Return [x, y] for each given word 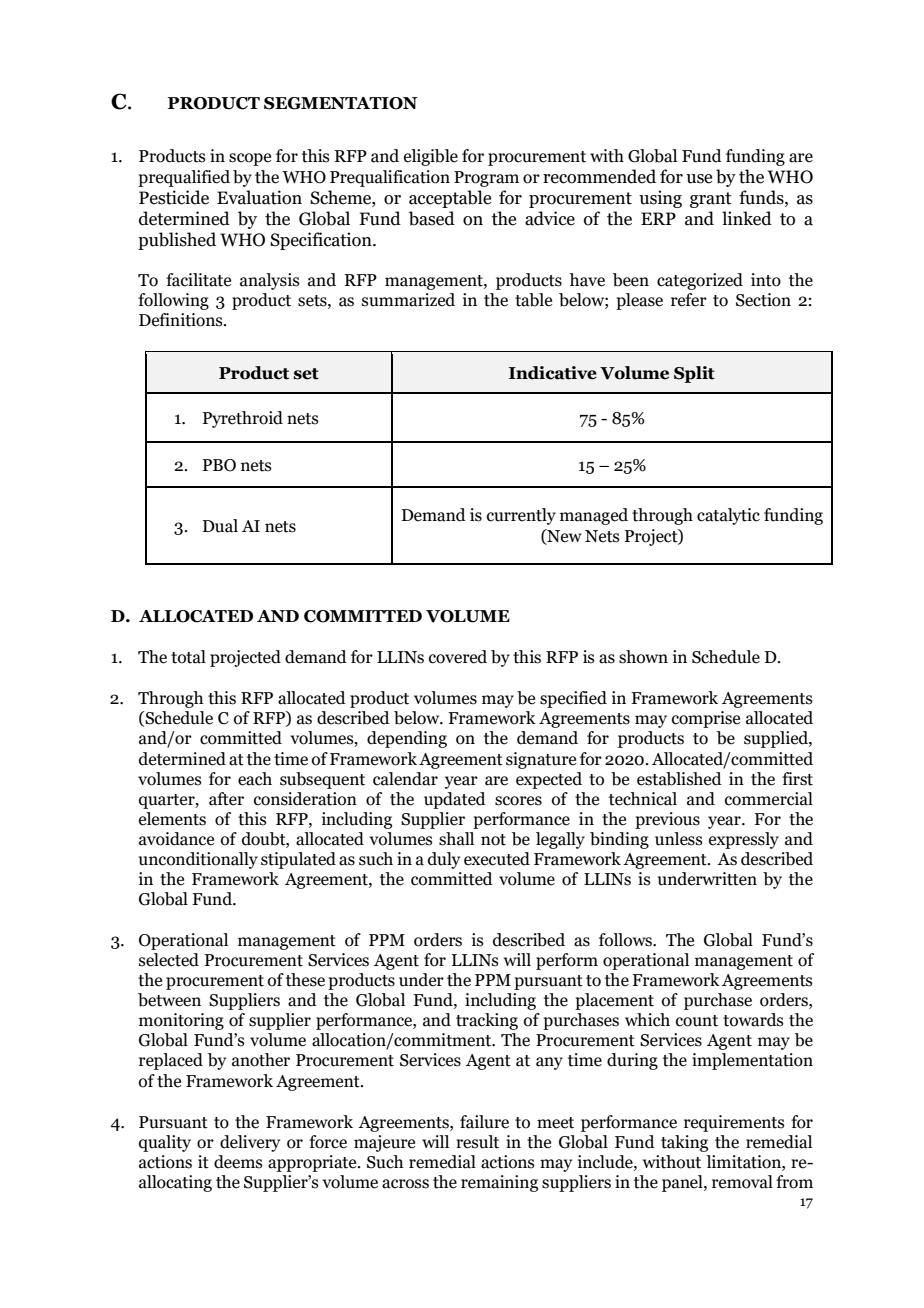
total [188, 657]
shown [643, 657]
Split [694, 374]
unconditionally [198, 860]
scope [250, 159]
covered [458, 657]
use [699, 179]
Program [486, 179]
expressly [744, 840]
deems [238, 1162]
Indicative [553, 373]
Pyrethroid [242, 419]
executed [497, 859]
